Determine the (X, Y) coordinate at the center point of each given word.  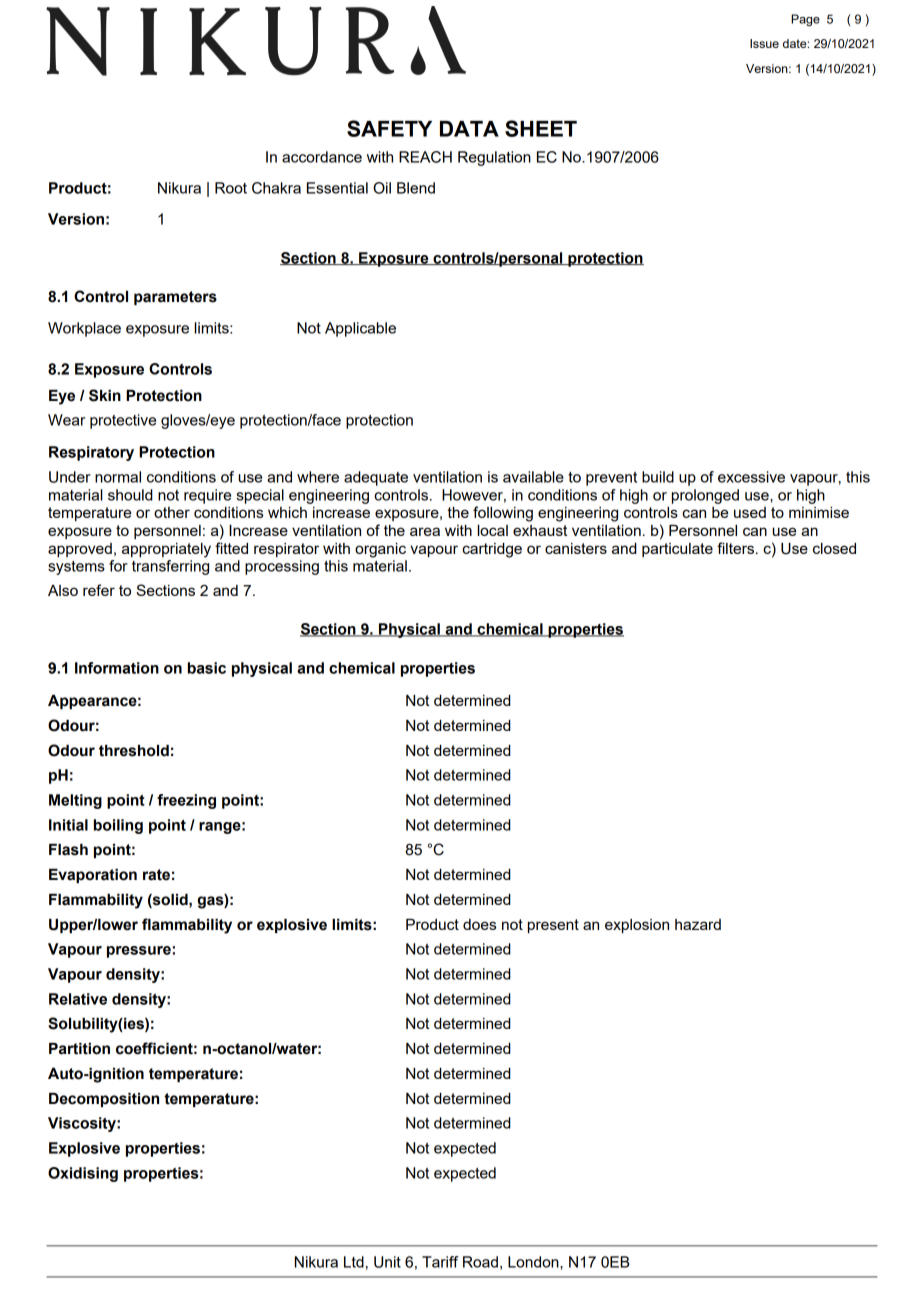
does (479, 924)
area (425, 531)
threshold (134, 751)
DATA (469, 129)
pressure (139, 952)
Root (231, 188)
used (750, 512)
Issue (764, 43)
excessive (751, 477)
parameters (175, 298)
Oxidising (83, 1174)
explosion (637, 926)
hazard (698, 924)
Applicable (360, 329)
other (172, 512)
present (553, 926)
